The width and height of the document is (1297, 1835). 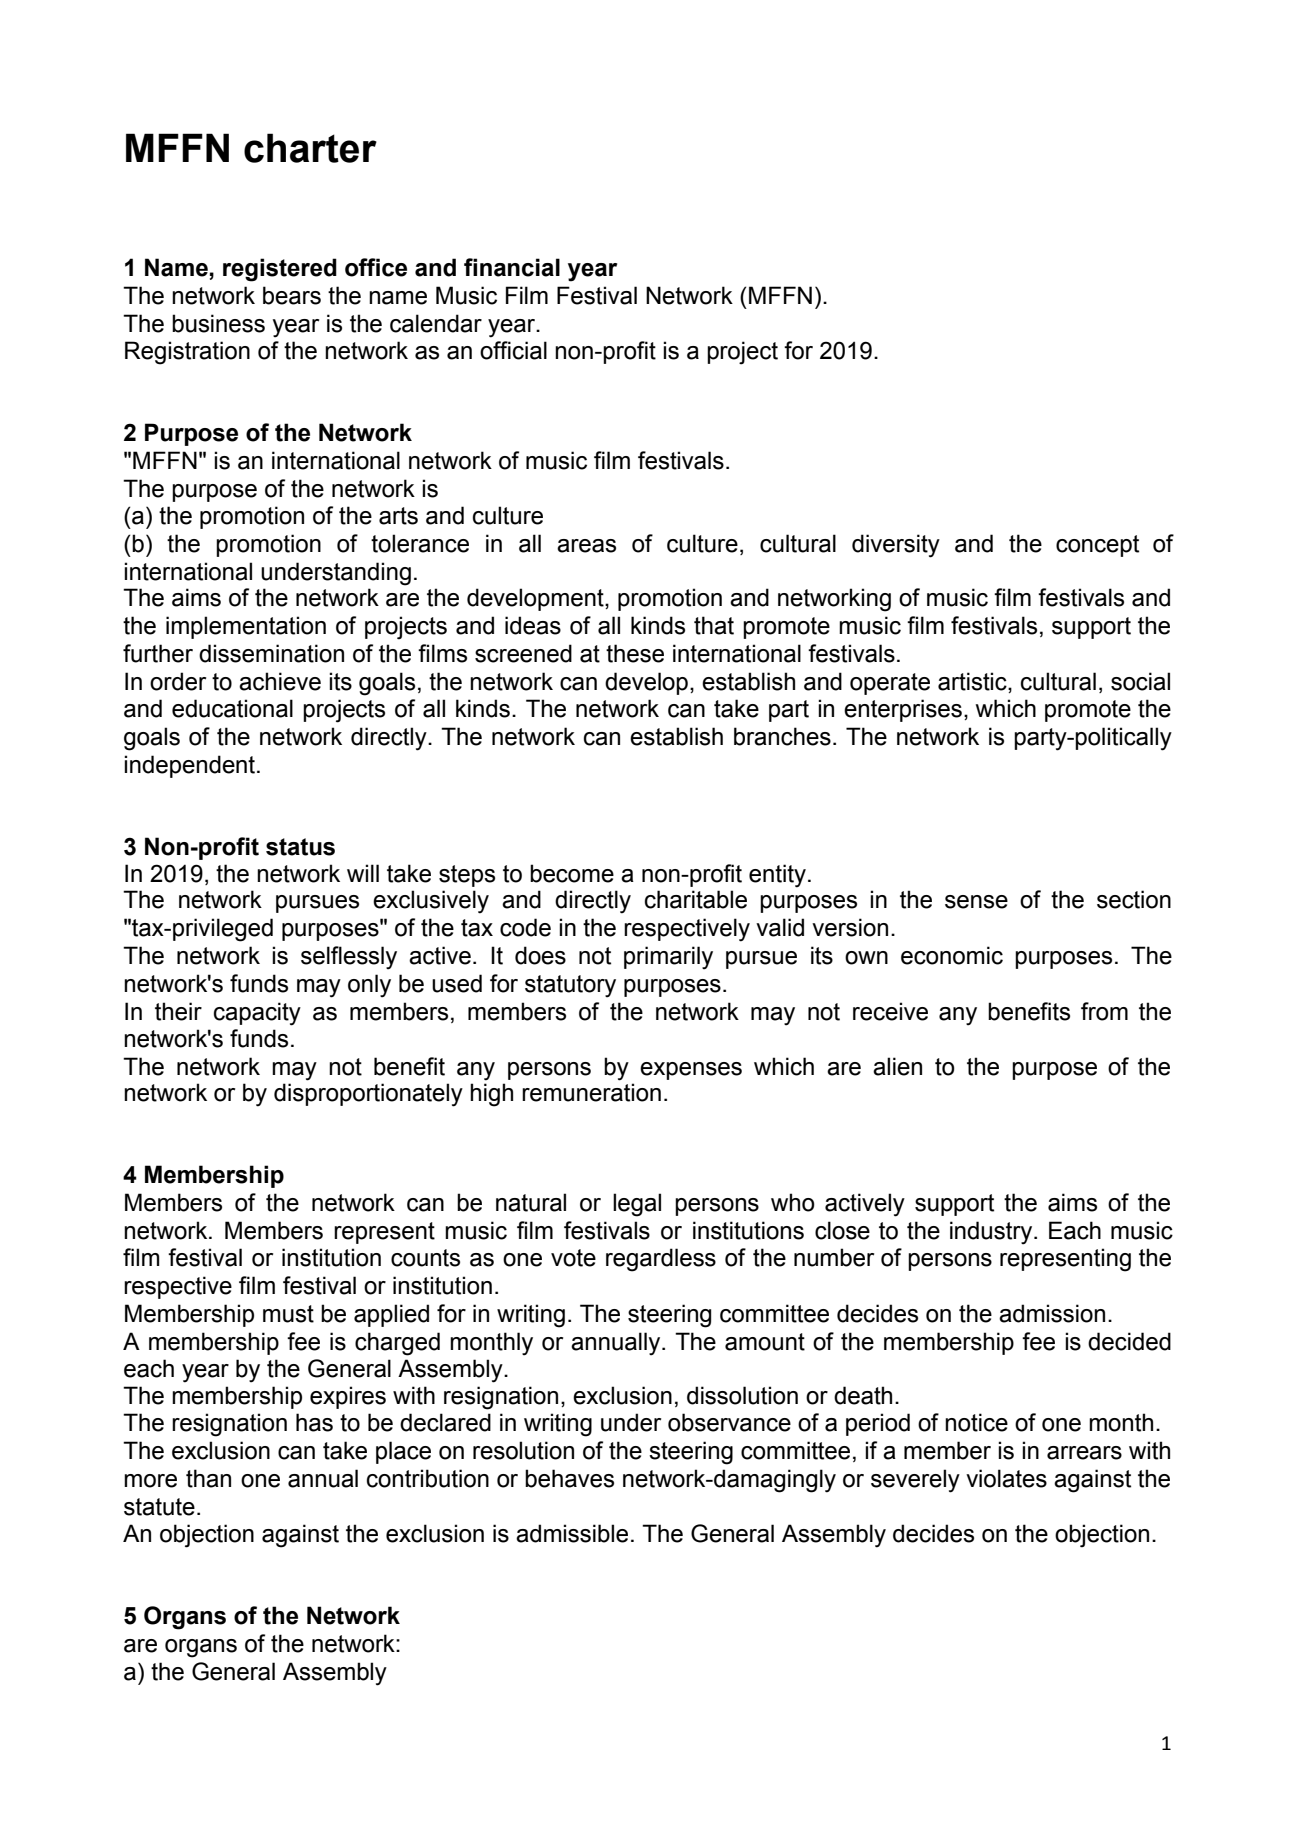 What do you see at coordinates (1097, 546) in the document?
I see `concept` at bounding box center [1097, 546].
